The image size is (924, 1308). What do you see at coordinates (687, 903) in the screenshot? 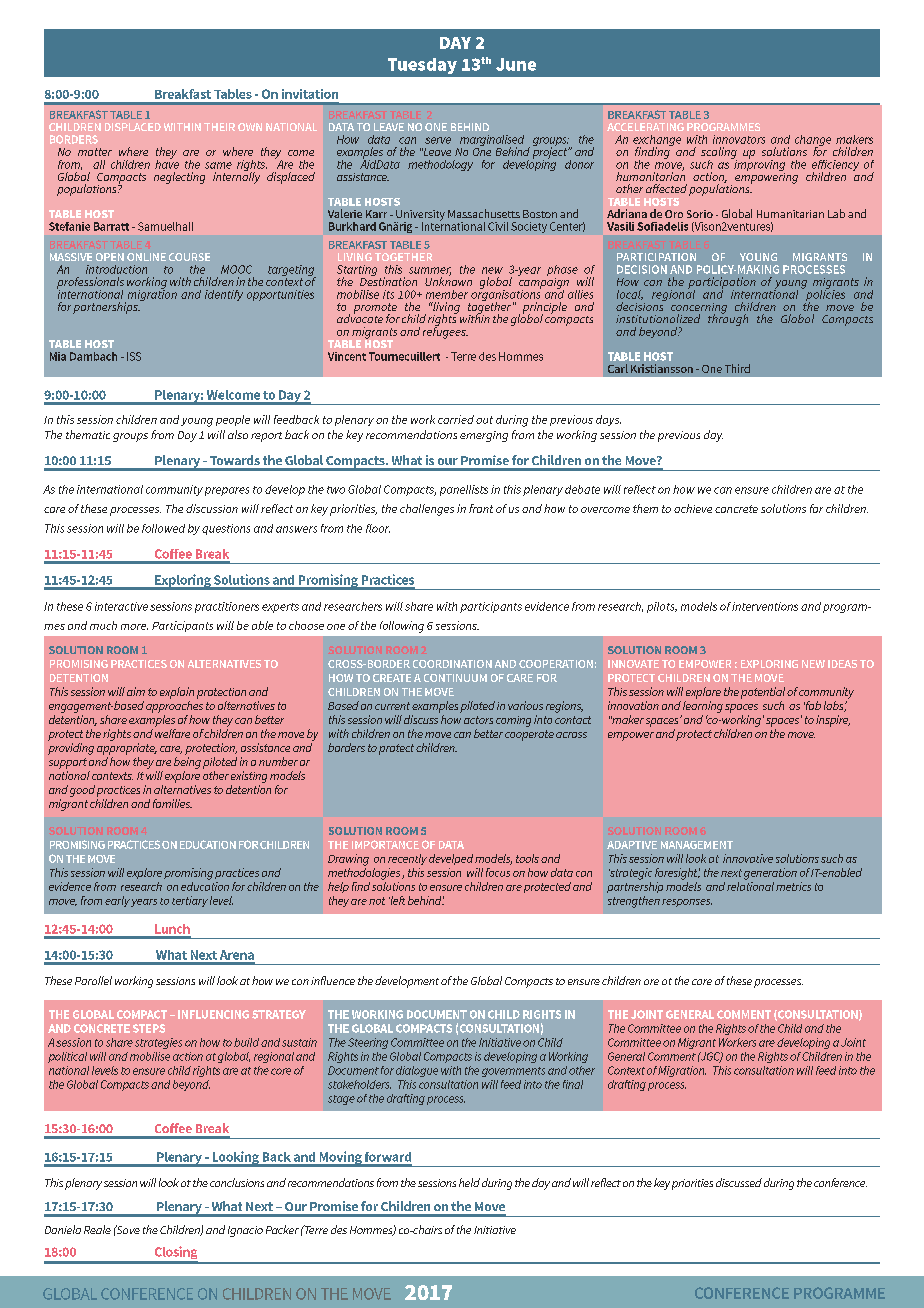
I see `responses` at bounding box center [687, 903].
